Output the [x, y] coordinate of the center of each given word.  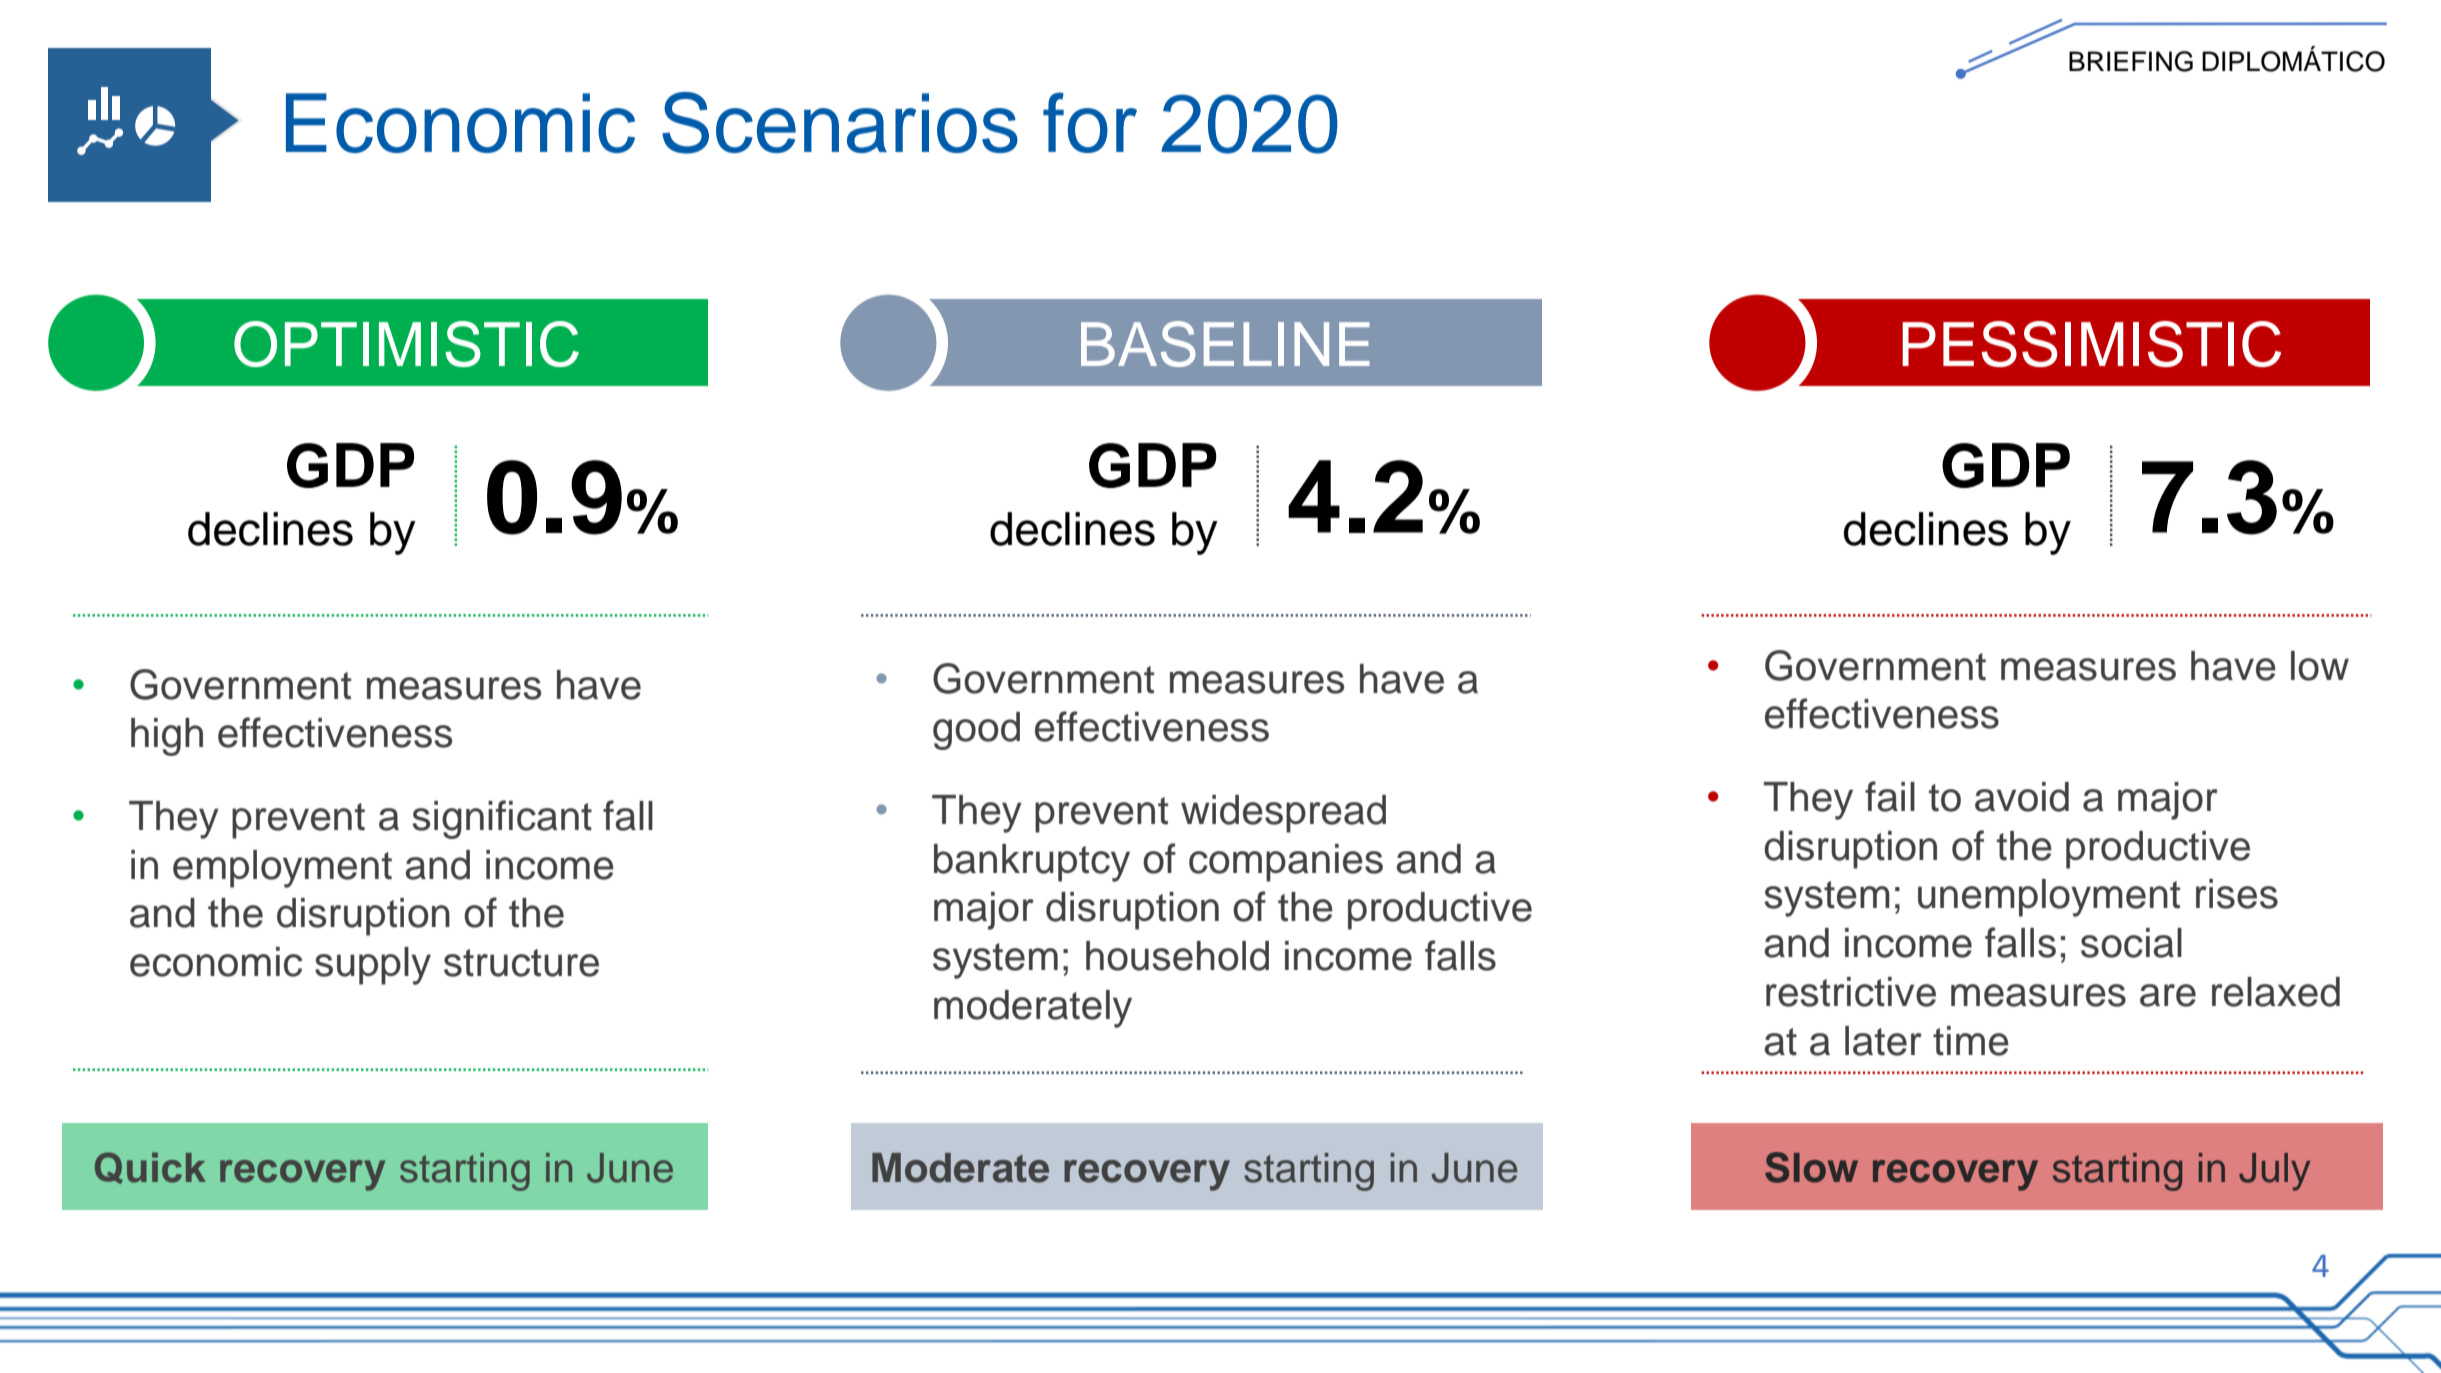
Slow [1811, 1167]
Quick [150, 1168]
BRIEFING [2131, 61]
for [1090, 122]
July [2274, 1172]
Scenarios [840, 123]
